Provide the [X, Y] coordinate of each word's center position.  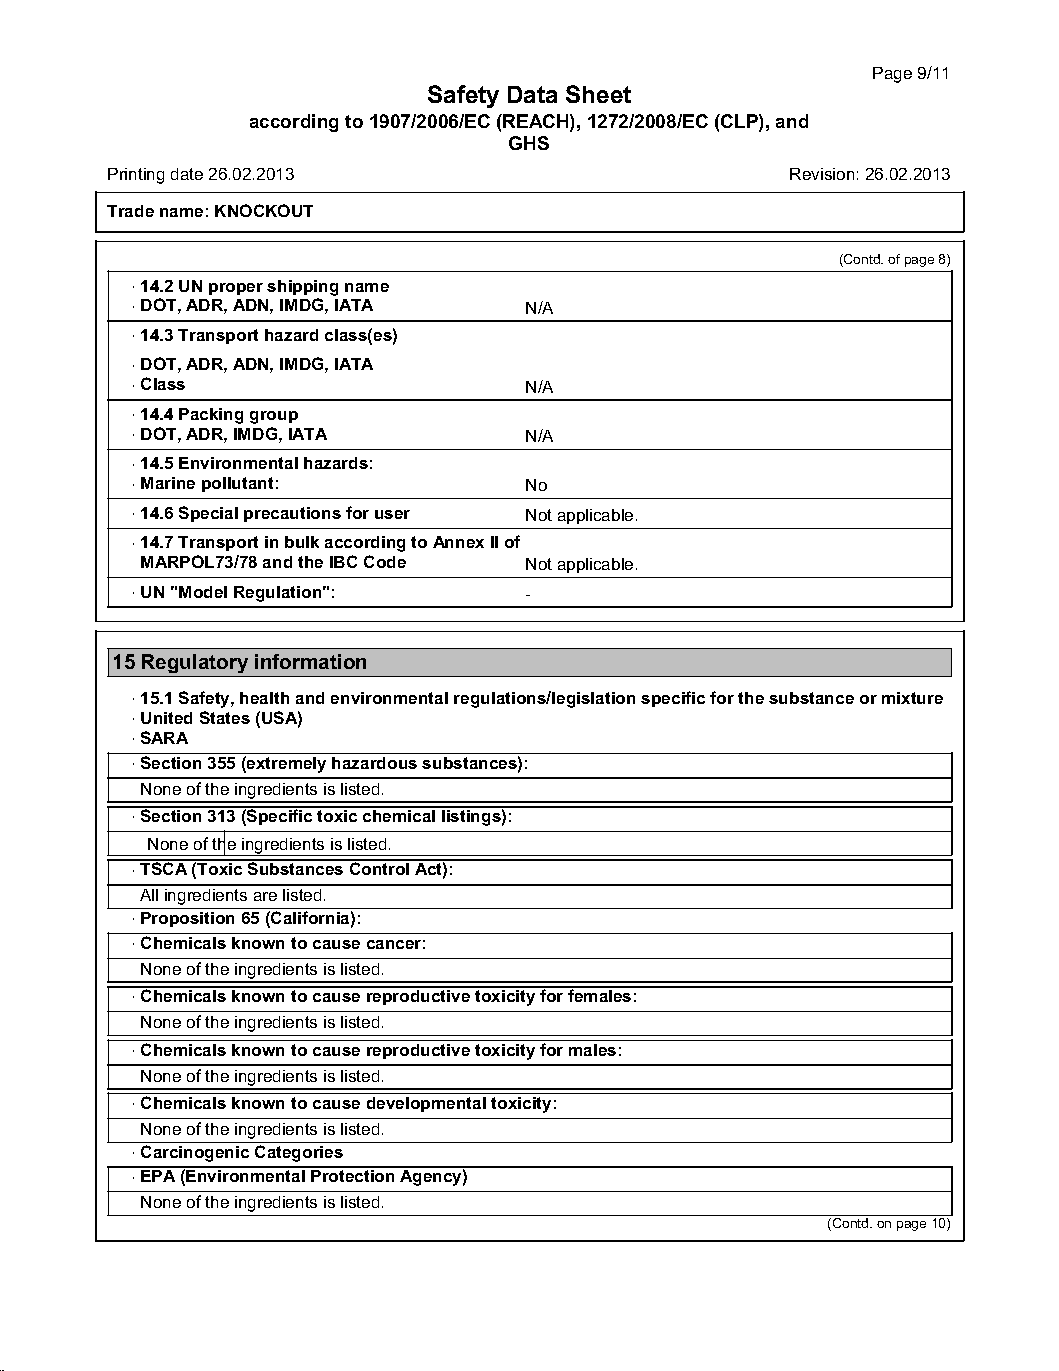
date [187, 174]
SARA [164, 737]
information [310, 661]
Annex [458, 542]
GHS [529, 143]
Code [385, 561]
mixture [912, 698]
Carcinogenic [195, 1153]
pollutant [237, 484]
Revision [822, 174]
